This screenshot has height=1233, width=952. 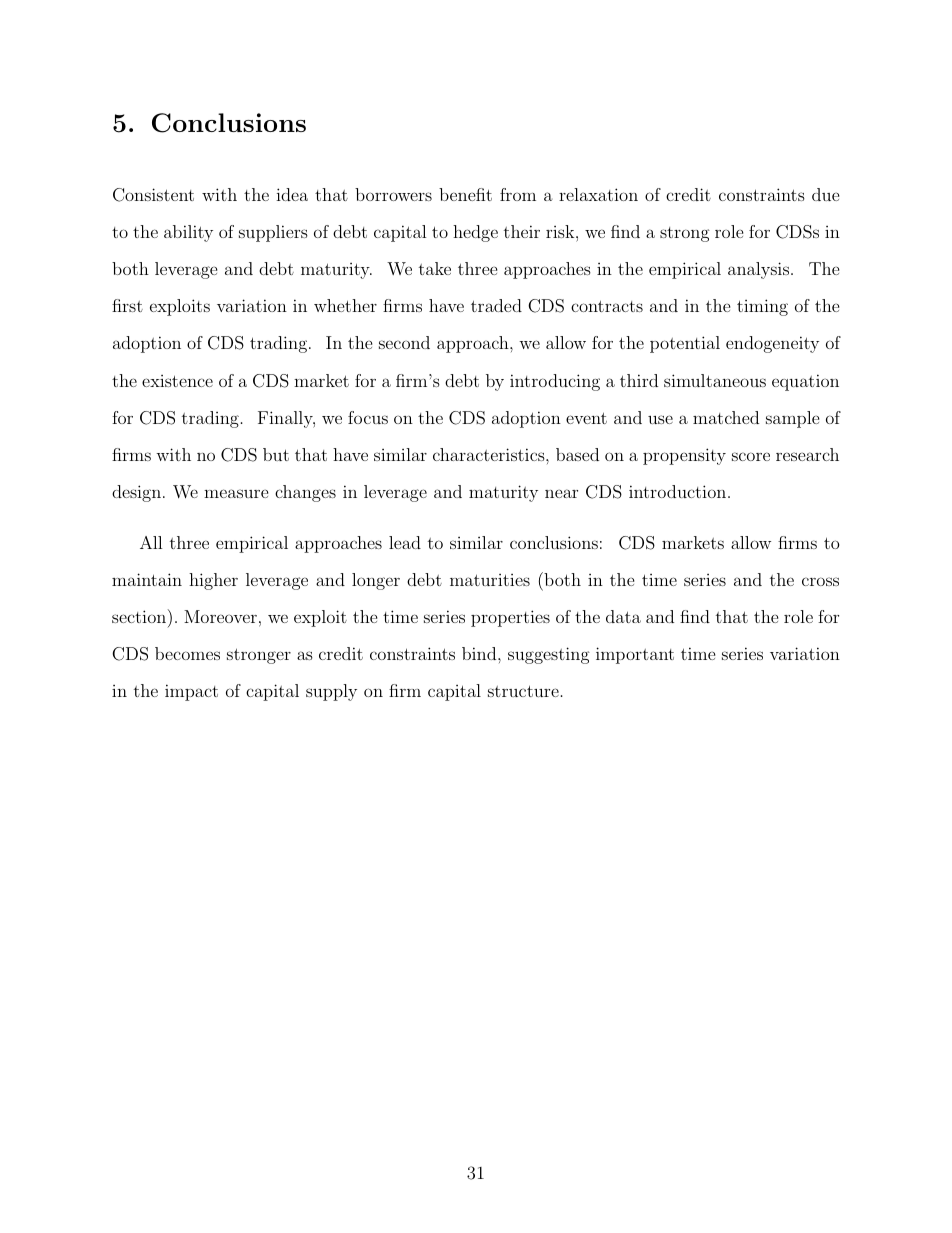 What do you see at coordinates (826, 194) in the screenshot?
I see `due` at bounding box center [826, 194].
